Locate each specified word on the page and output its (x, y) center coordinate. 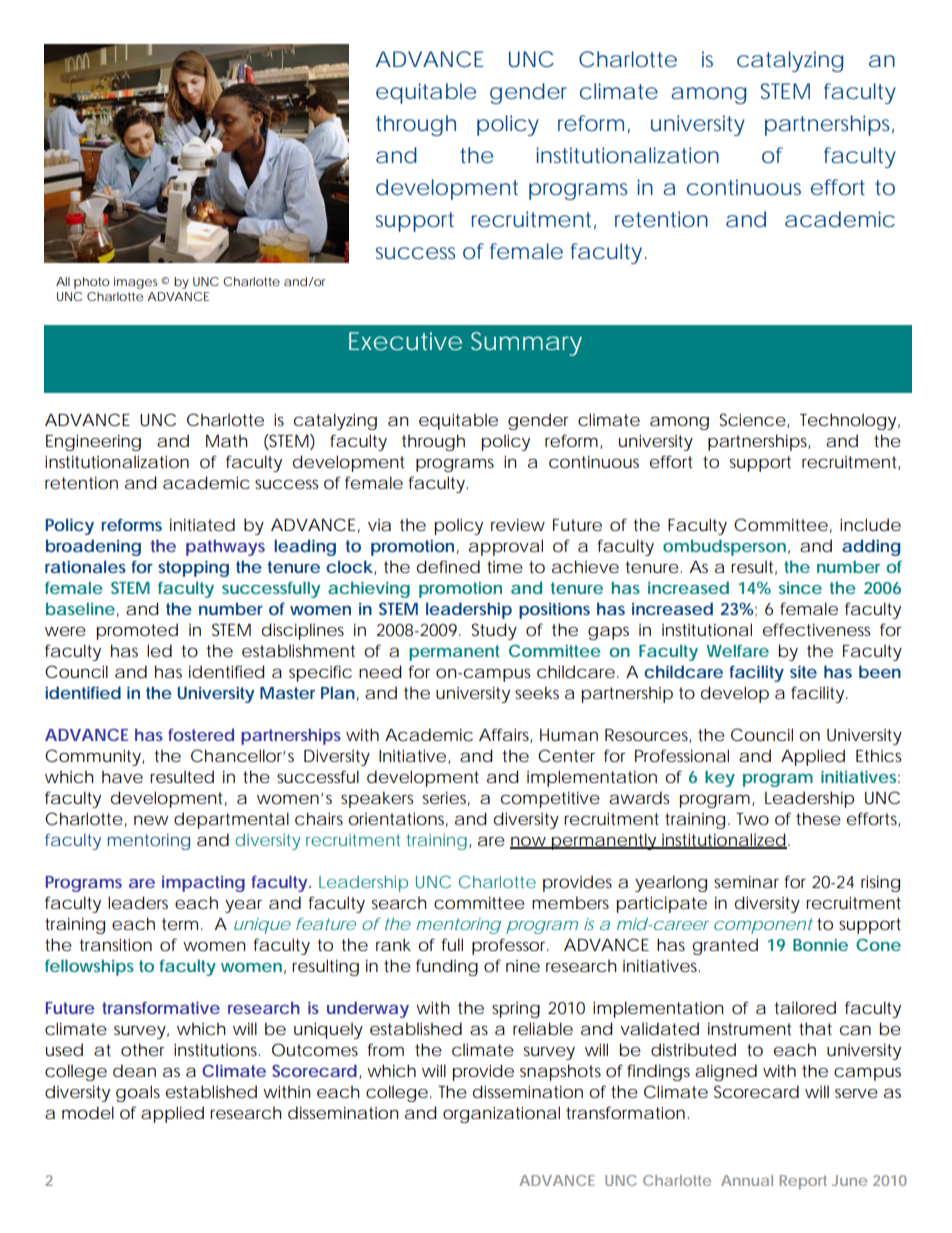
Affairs (505, 735)
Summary (526, 344)
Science (753, 420)
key (720, 778)
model (88, 1112)
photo (92, 283)
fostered (201, 734)
